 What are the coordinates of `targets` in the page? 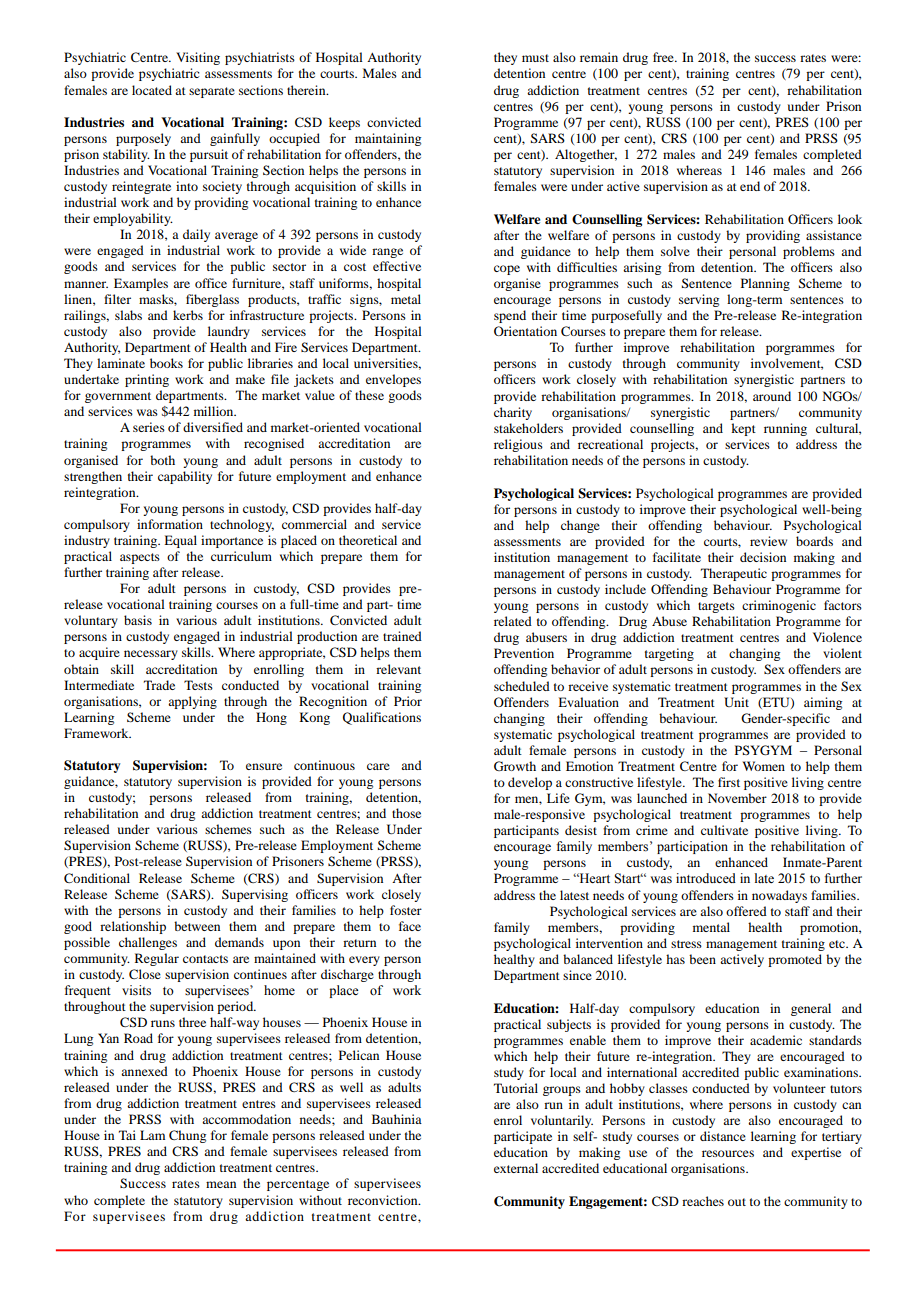 It's located at (716, 607).
